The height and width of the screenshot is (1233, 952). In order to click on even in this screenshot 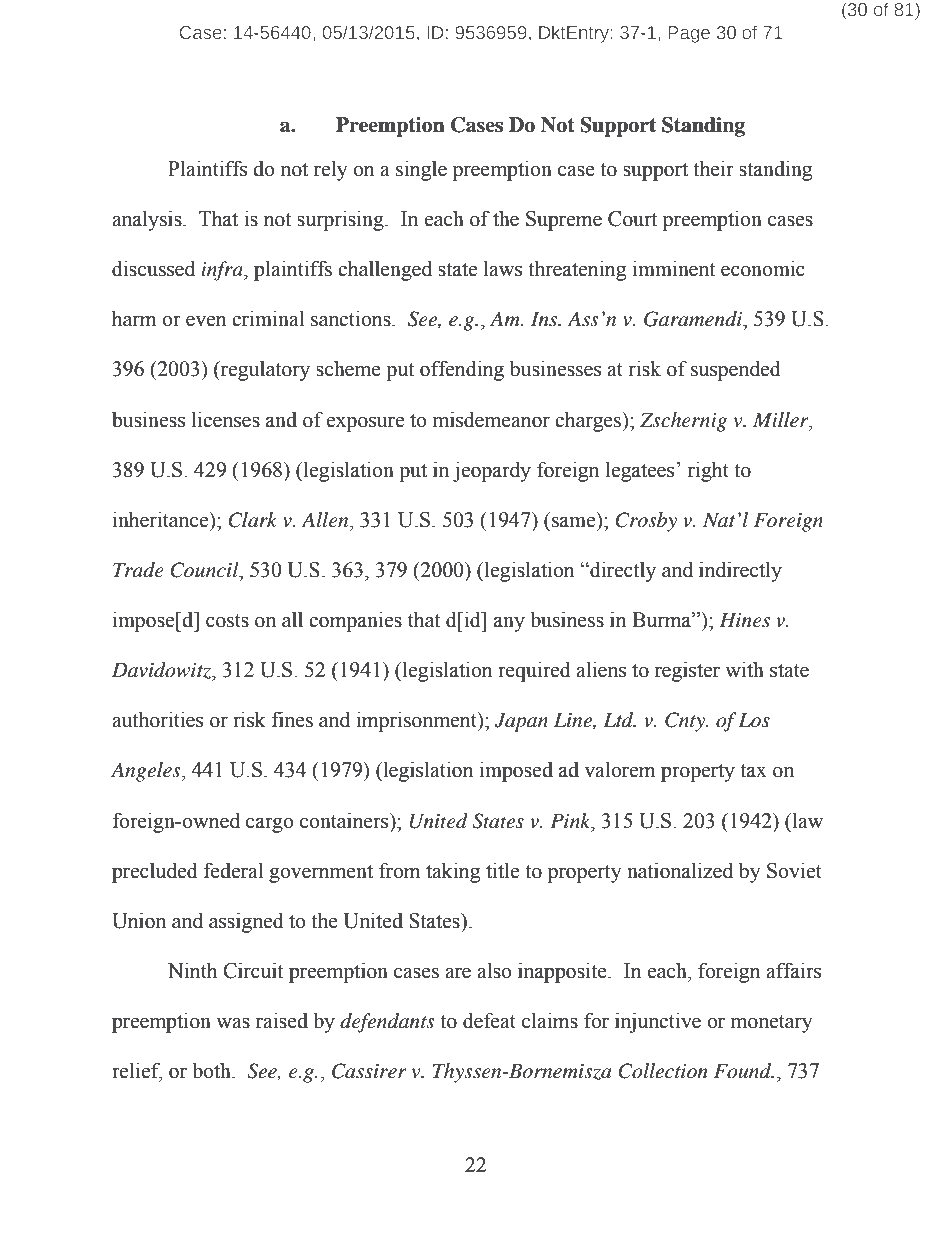, I will do `click(206, 321)`.
